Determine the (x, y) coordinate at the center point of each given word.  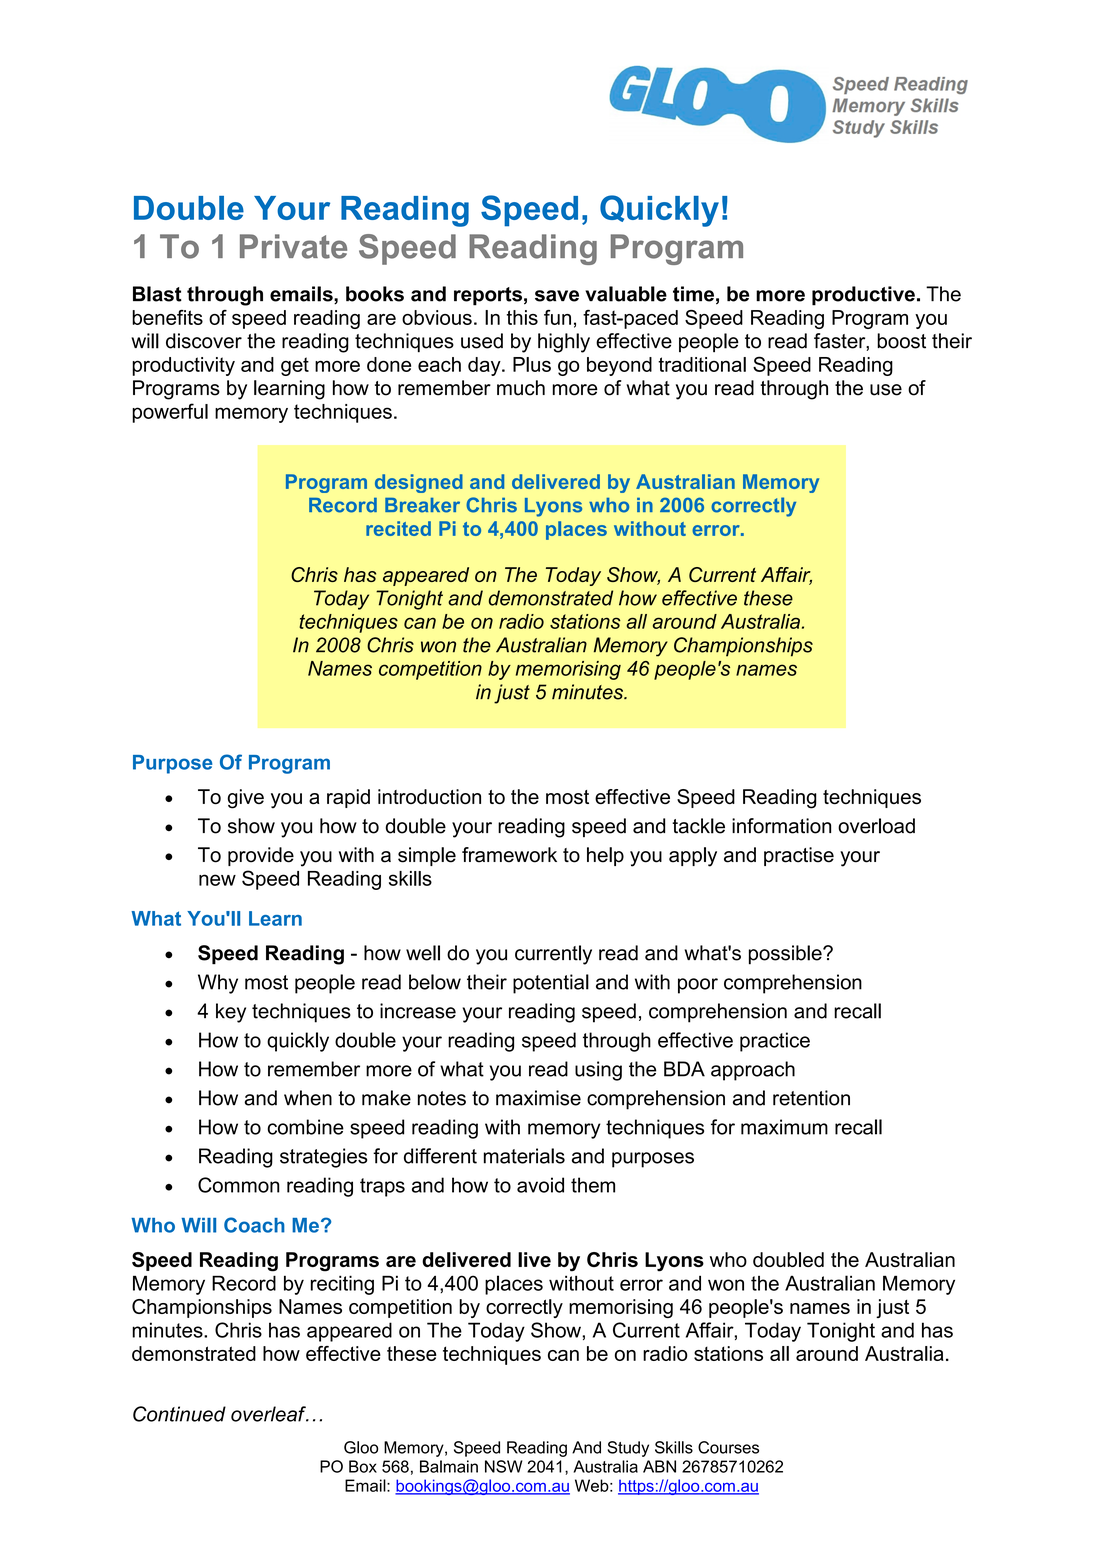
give (245, 799)
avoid (540, 1185)
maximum (784, 1127)
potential (551, 984)
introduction (429, 796)
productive (863, 296)
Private (293, 246)
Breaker (422, 505)
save (557, 296)
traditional (702, 364)
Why (218, 984)
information (781, 826)
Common (239, 1185)
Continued (179, 1414)
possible (786, 955)
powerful (170, 413)
